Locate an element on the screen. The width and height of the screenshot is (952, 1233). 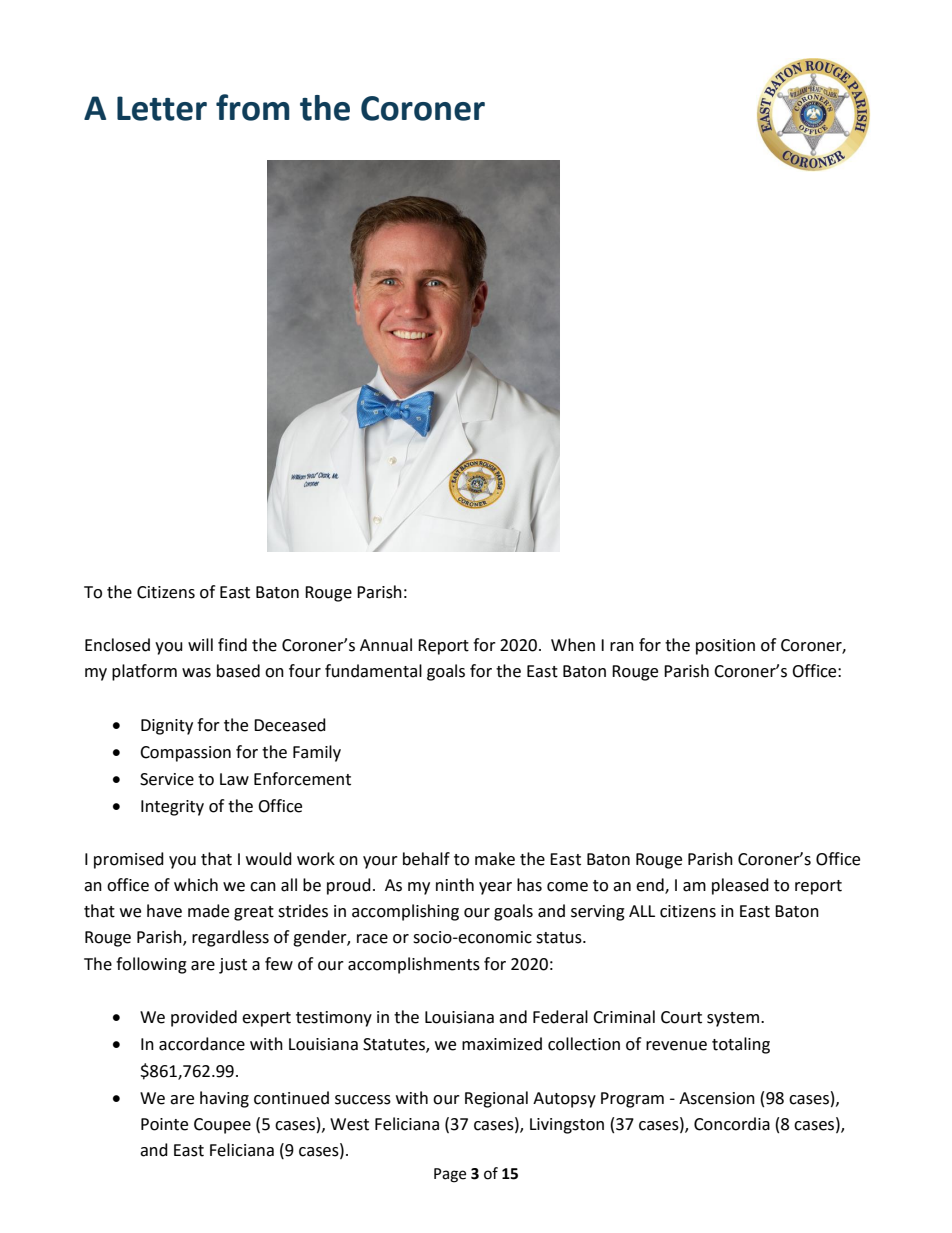
Annual is located at coordinates (386, 645).
